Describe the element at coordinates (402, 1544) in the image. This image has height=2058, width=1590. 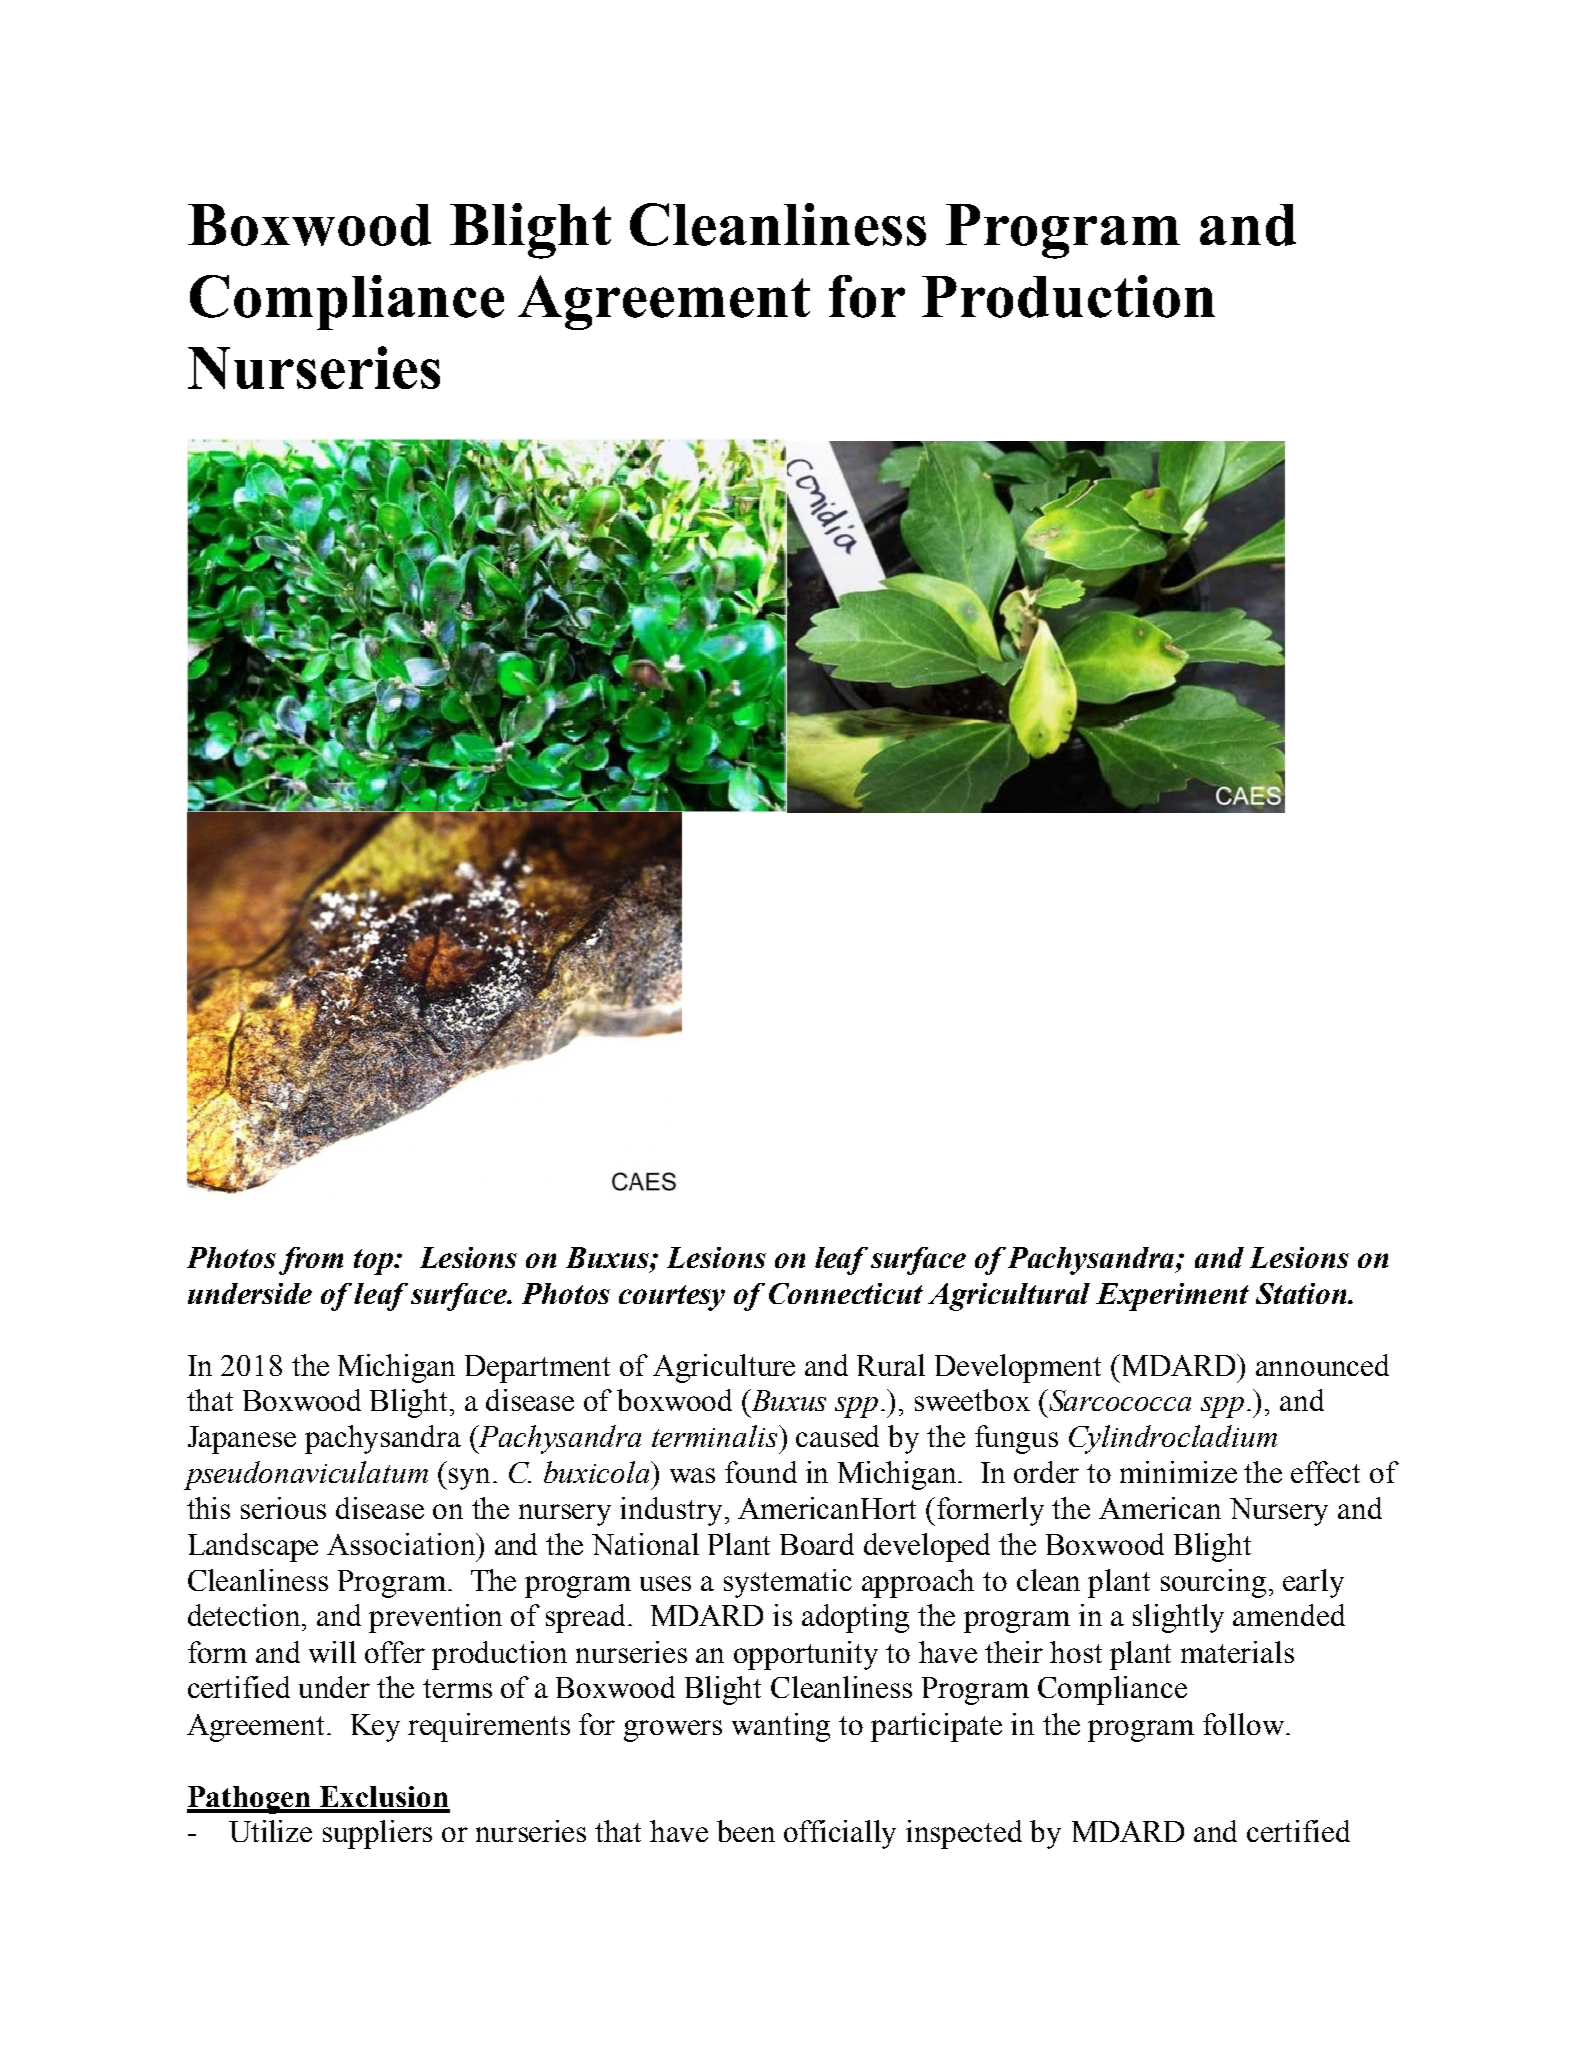
I see `Association` at that location.
